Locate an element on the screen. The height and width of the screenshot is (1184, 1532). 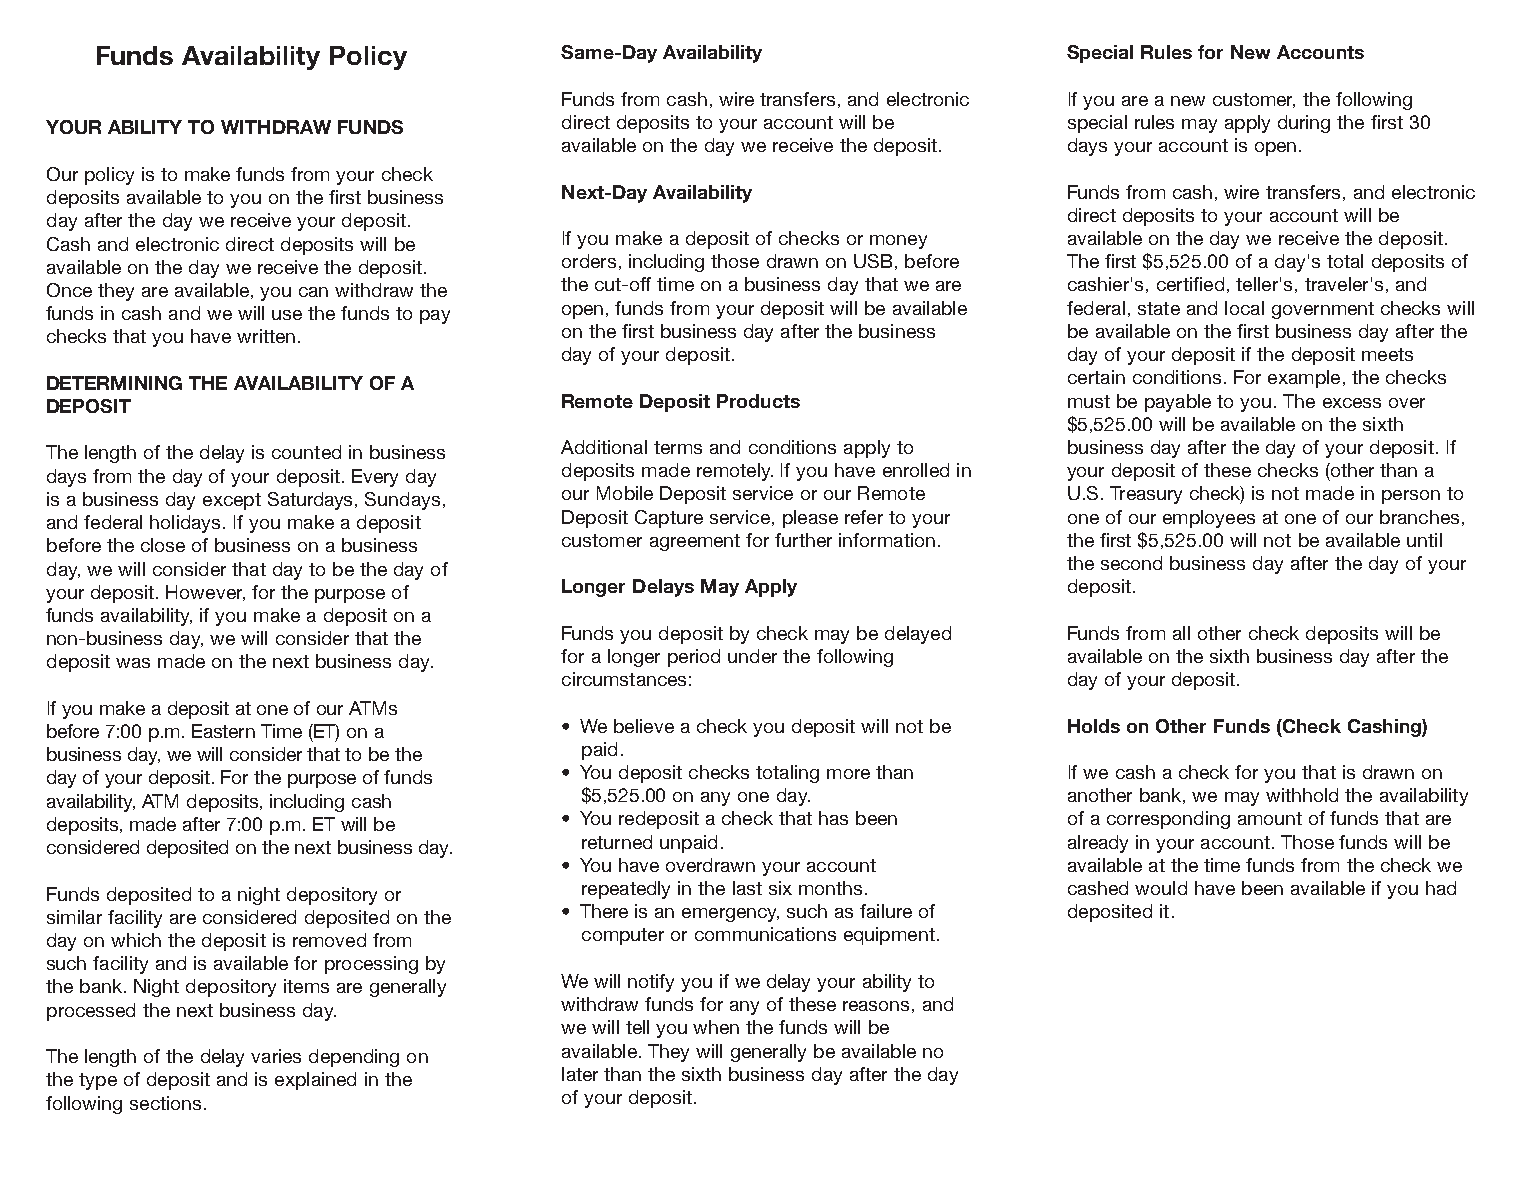
under is located at coordinates (752, 656).
